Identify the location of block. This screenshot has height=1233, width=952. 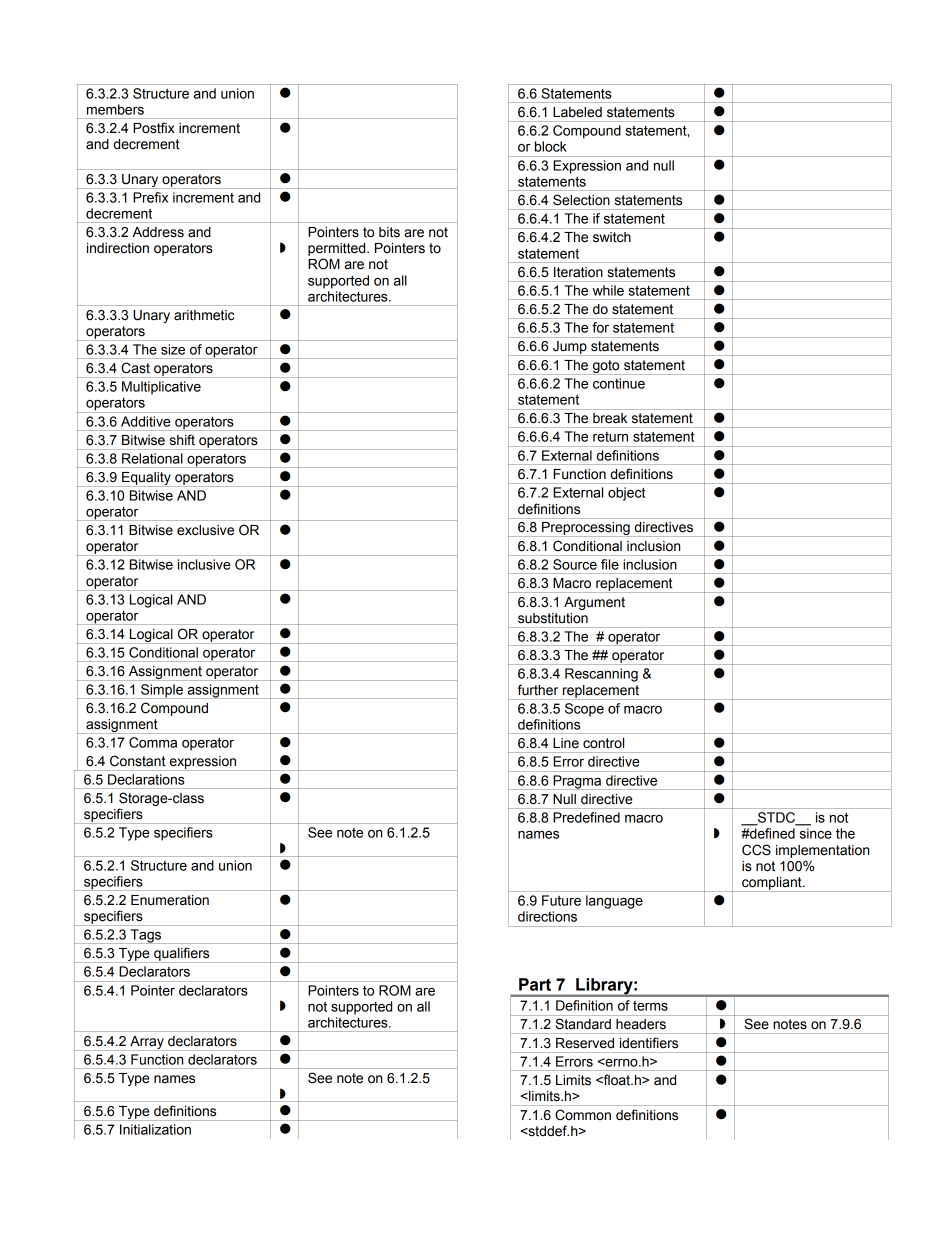
(551, 146).
